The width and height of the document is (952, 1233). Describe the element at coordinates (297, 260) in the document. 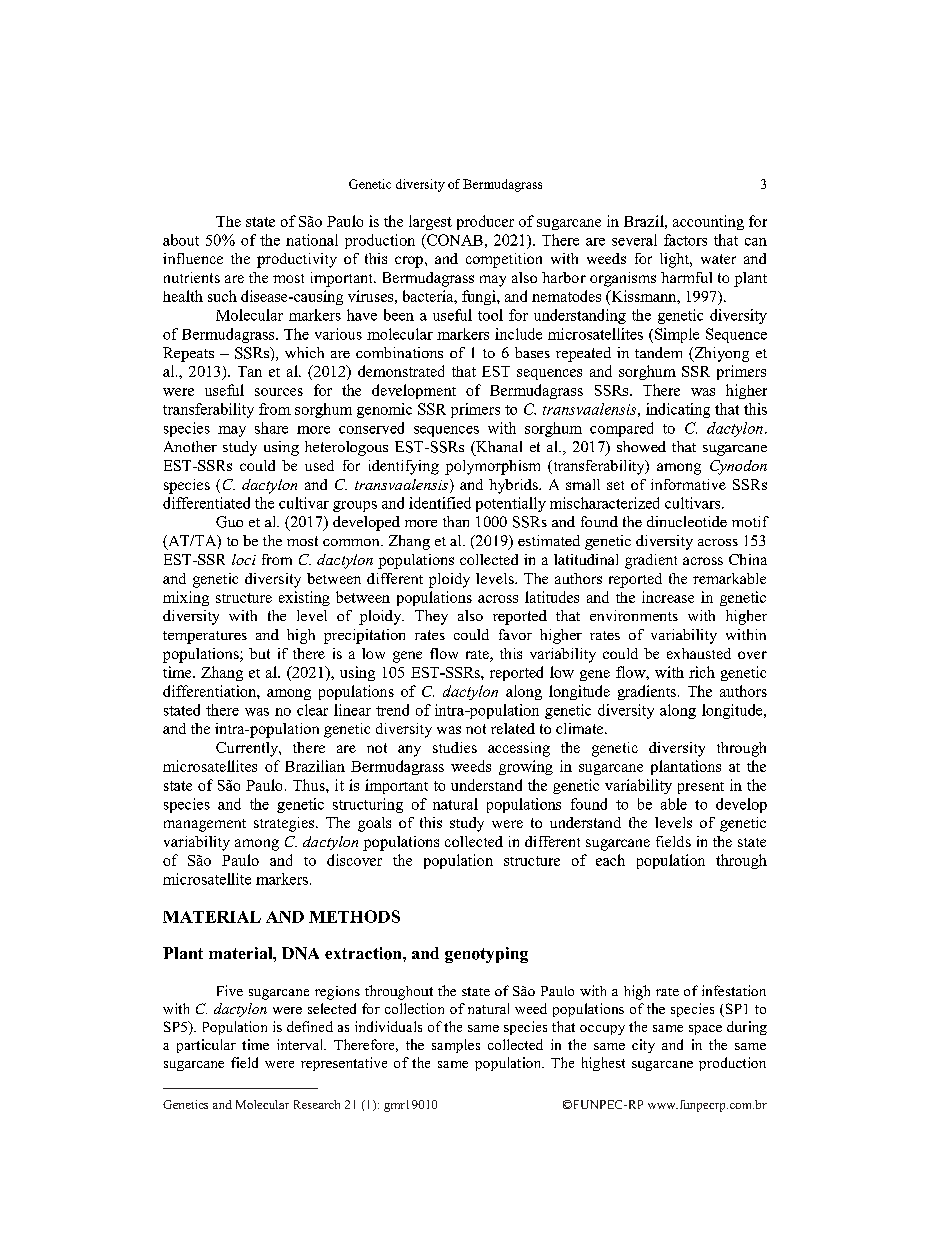

I see `productivity` at that location.
